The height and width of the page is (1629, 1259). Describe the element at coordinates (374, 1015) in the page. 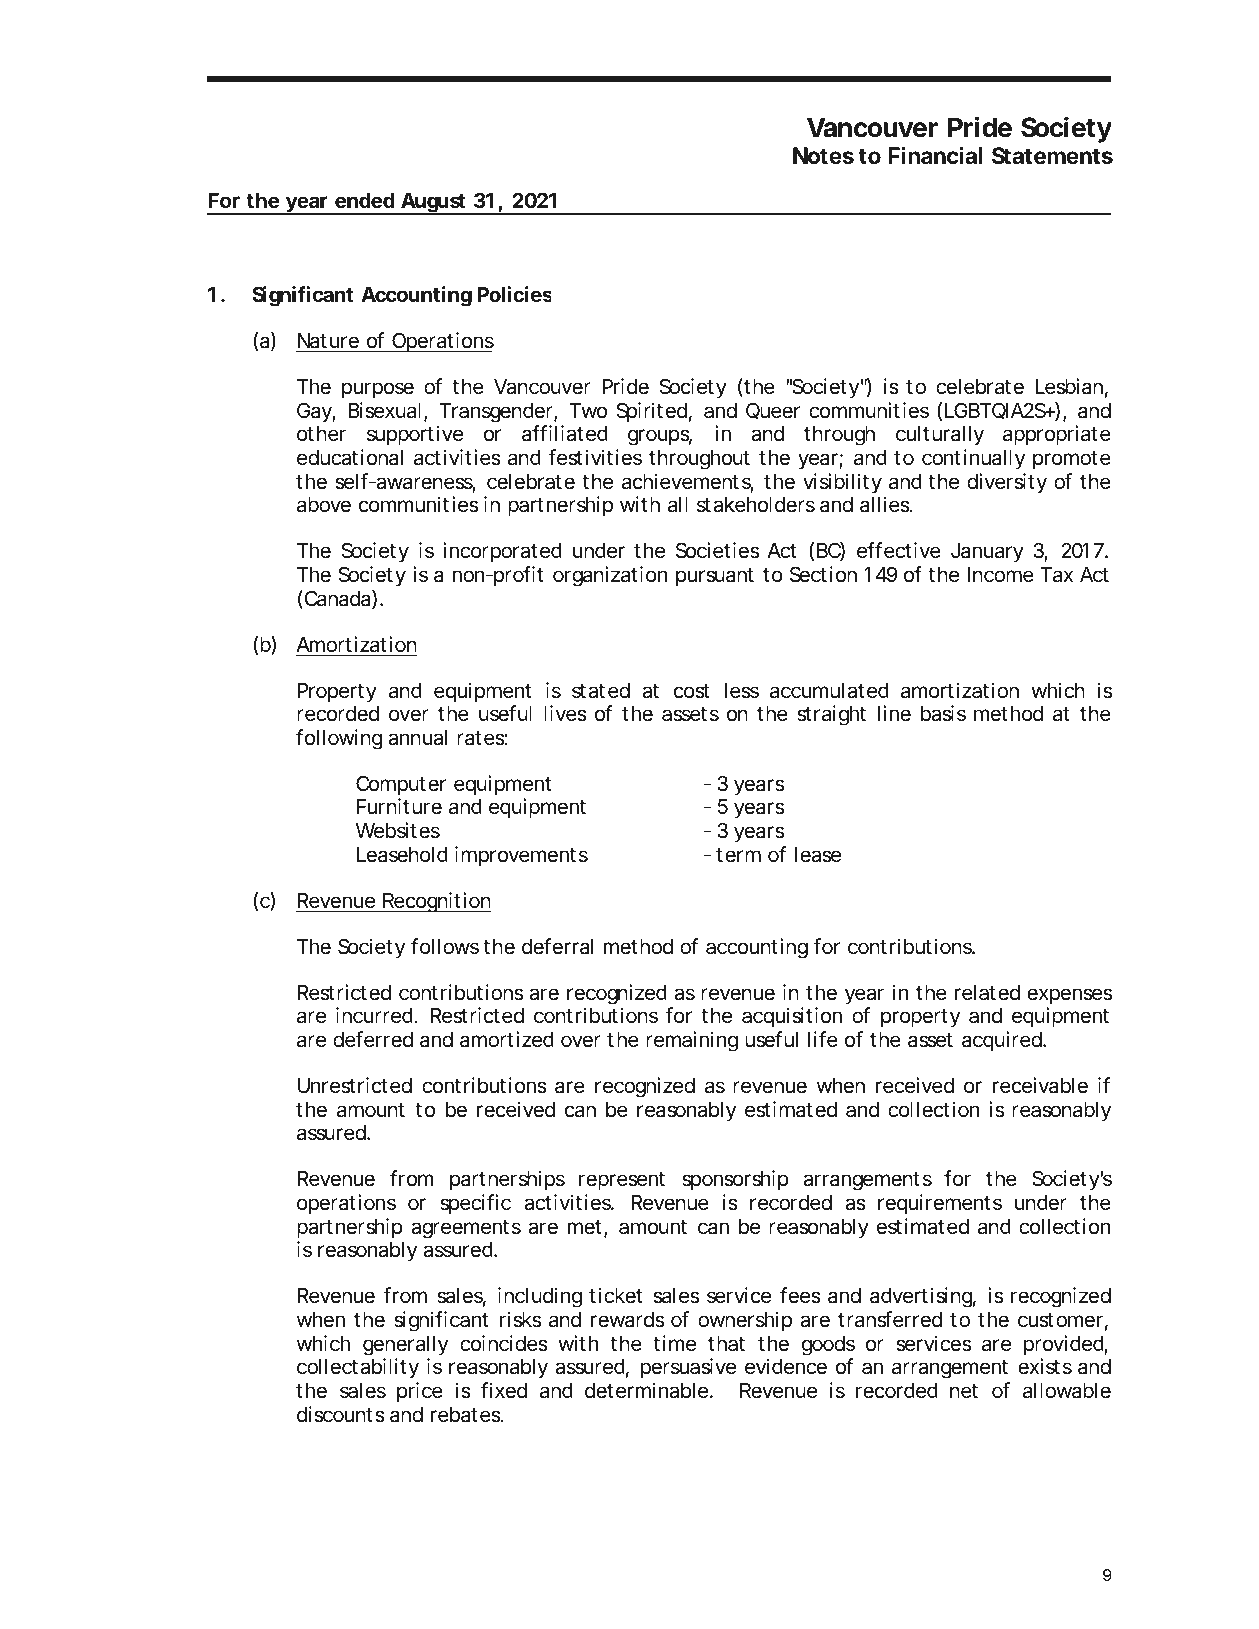

I see `incurred` at that location.
